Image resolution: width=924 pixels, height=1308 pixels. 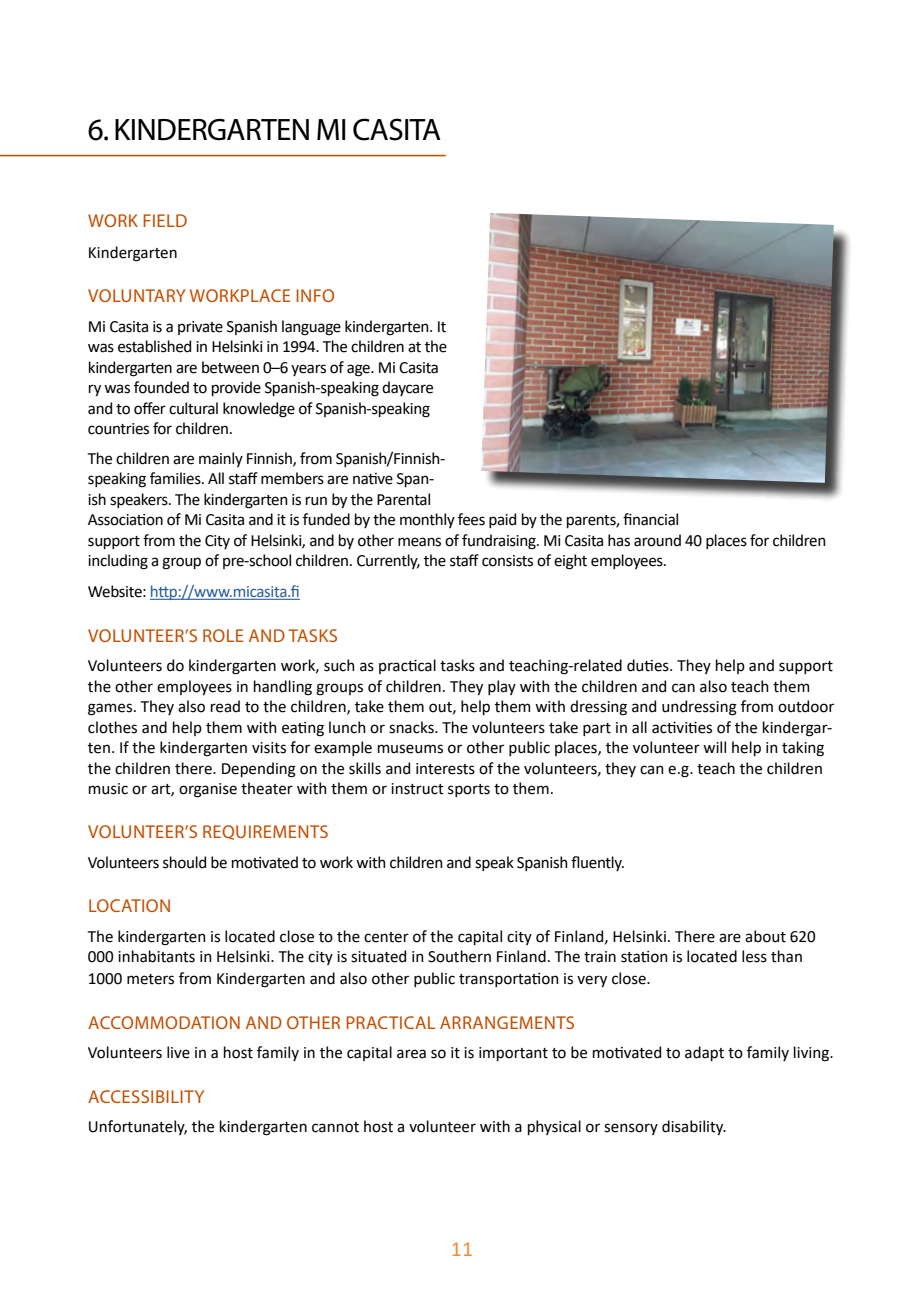 What do you see at coordinates (411, 1054) in the image?
I see `area` at bounding box center [411, 1054].
